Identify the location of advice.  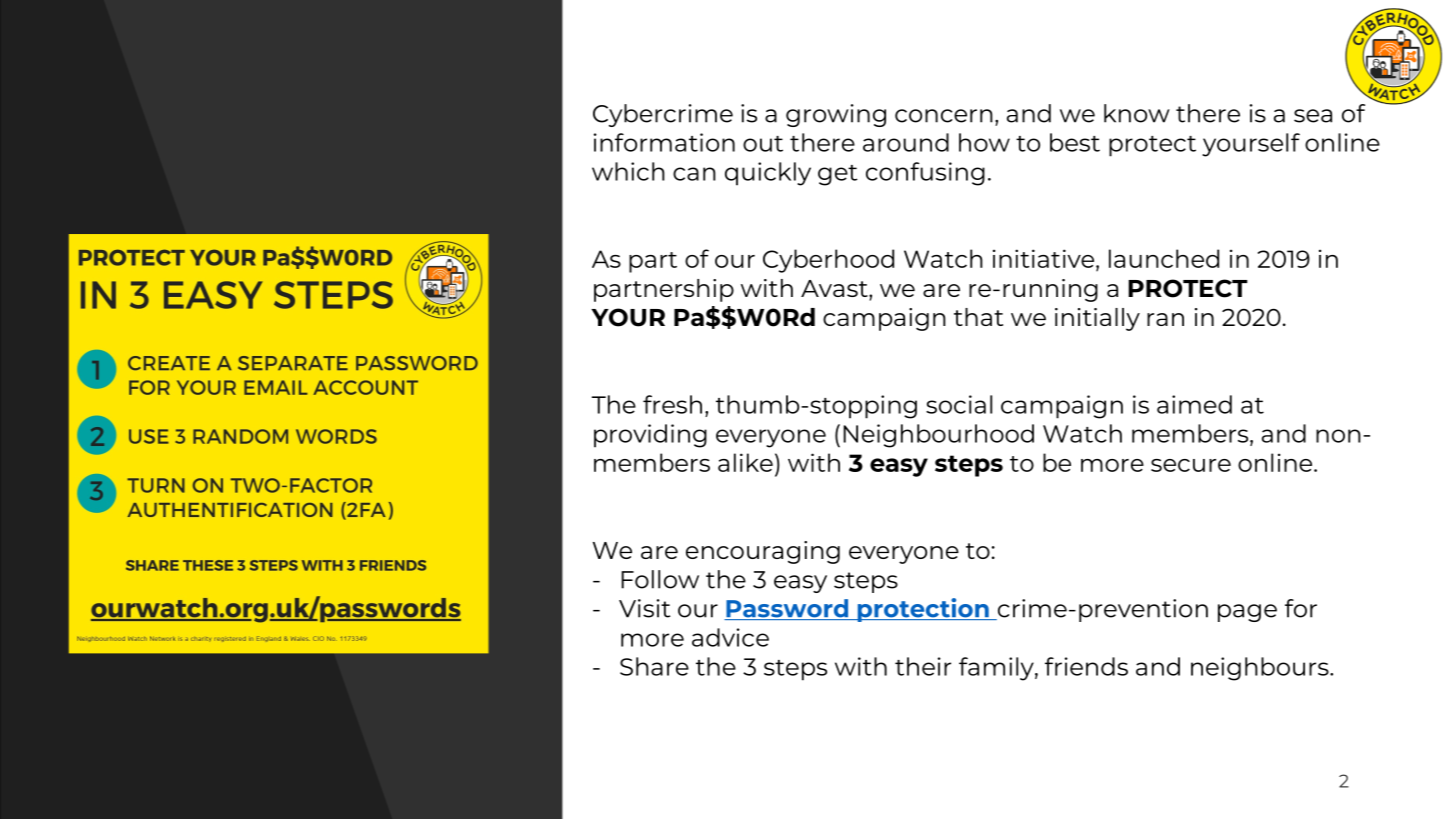
(730, 637).
